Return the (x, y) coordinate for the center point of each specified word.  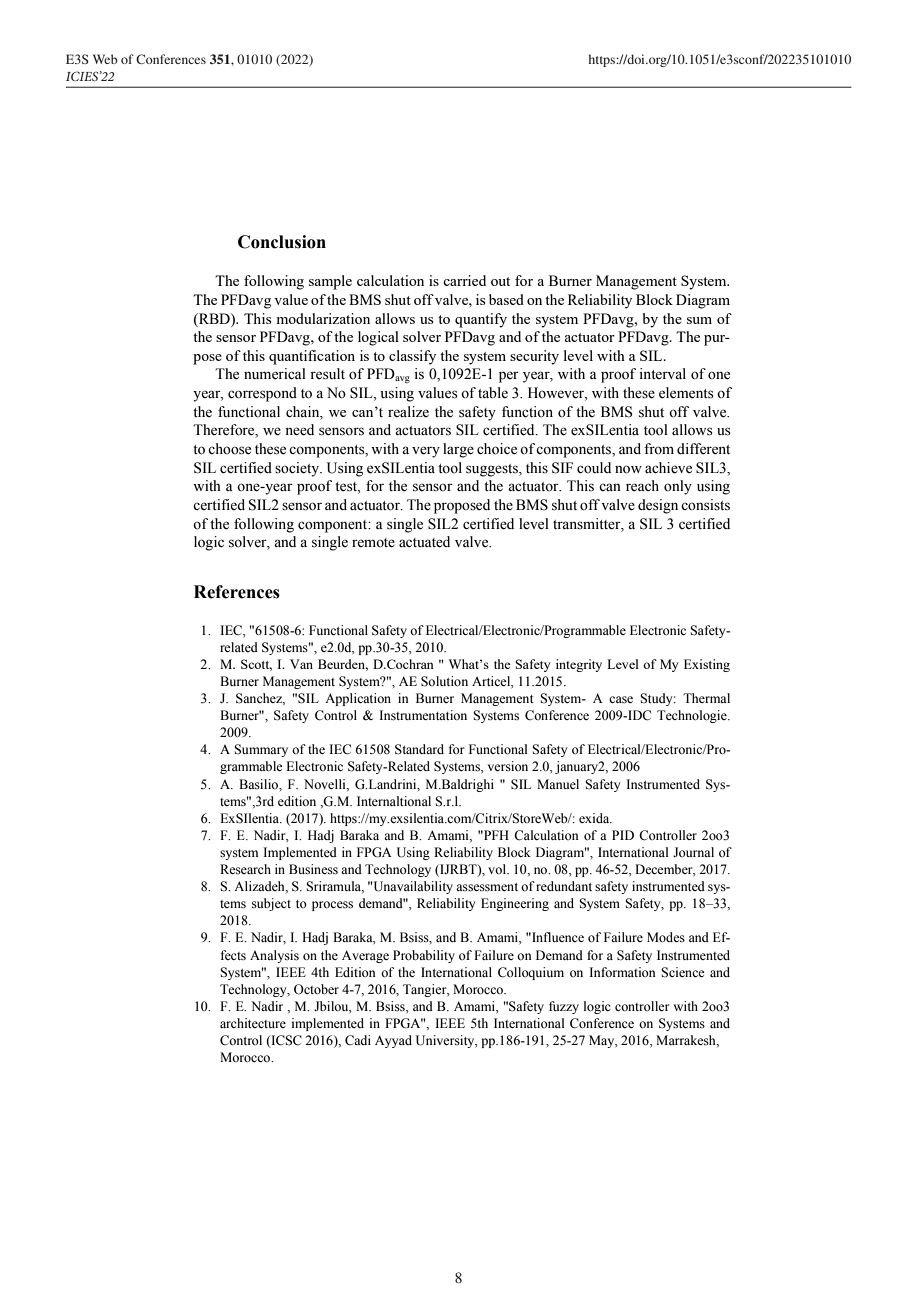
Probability (424, 956)
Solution (444, 681)
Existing (707, 665)
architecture (253, 1023)
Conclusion (282, 242)
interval (662, 374)
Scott (256, 665)
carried (464, 280)
